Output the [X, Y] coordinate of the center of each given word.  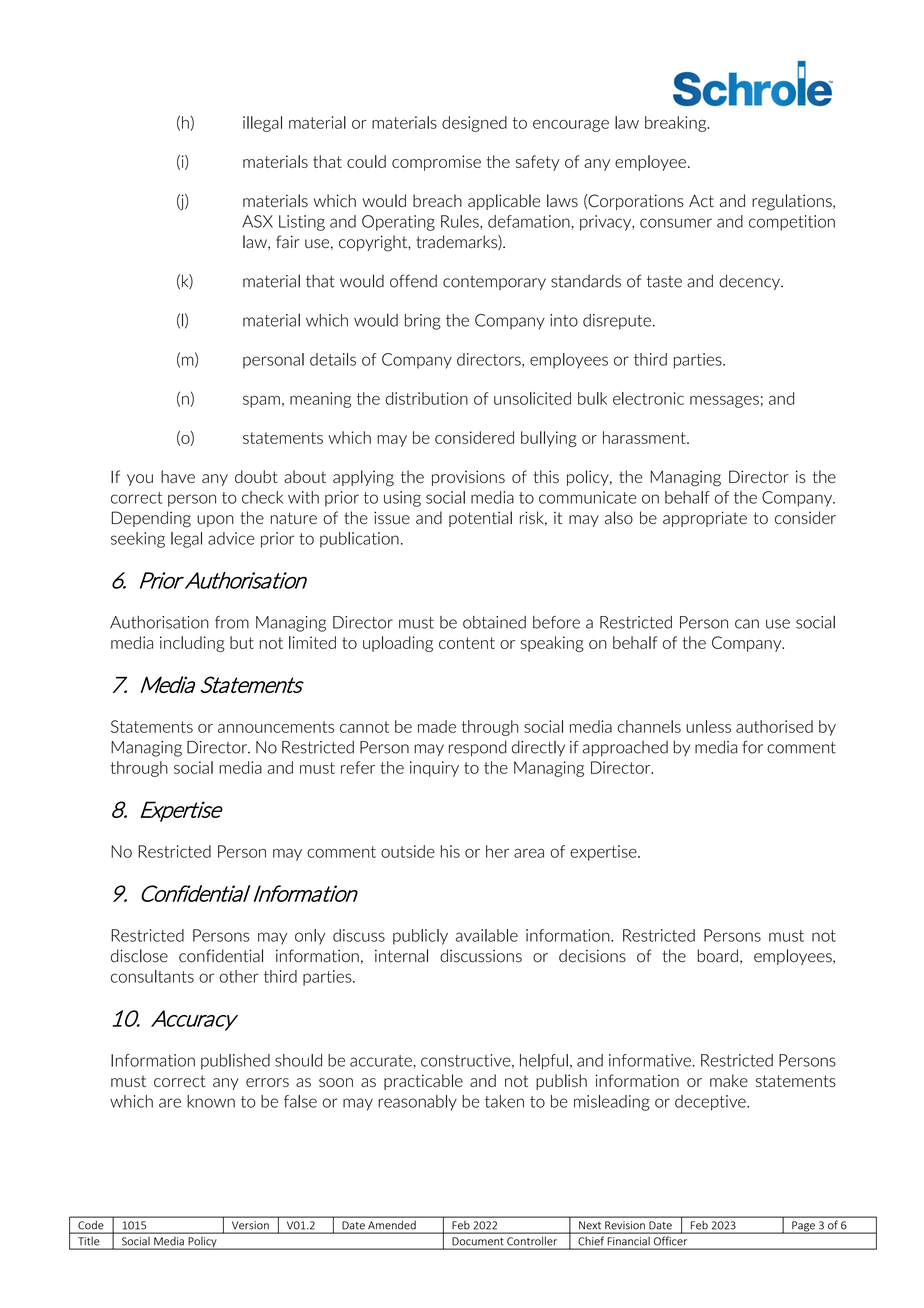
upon [215, 521]
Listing [302, 223]
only [310, 937]
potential [480, 519]
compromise [436, 163]
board [717, 956]
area [529, 853]
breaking [677, 124]
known [211, 1101]
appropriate [705, 519]
